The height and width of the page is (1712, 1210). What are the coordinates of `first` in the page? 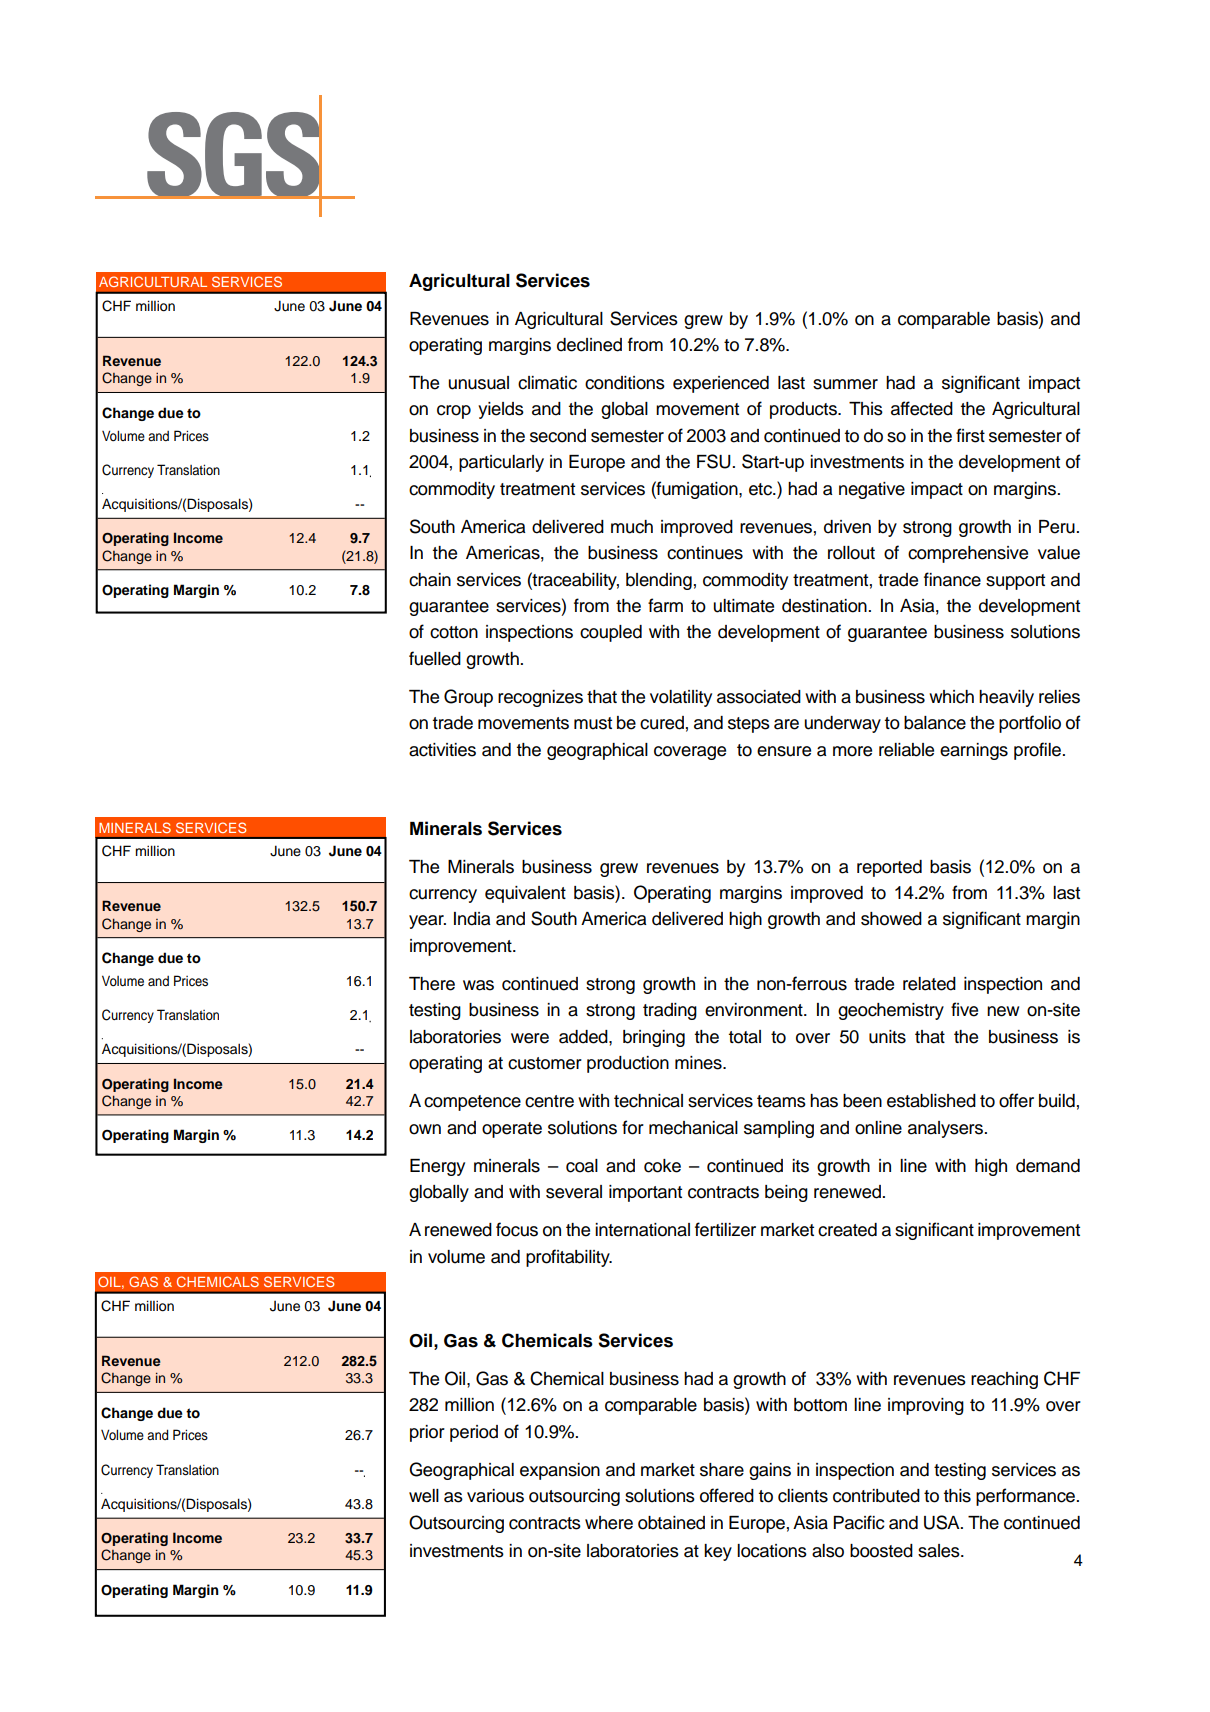 It's located at (970, 435).
